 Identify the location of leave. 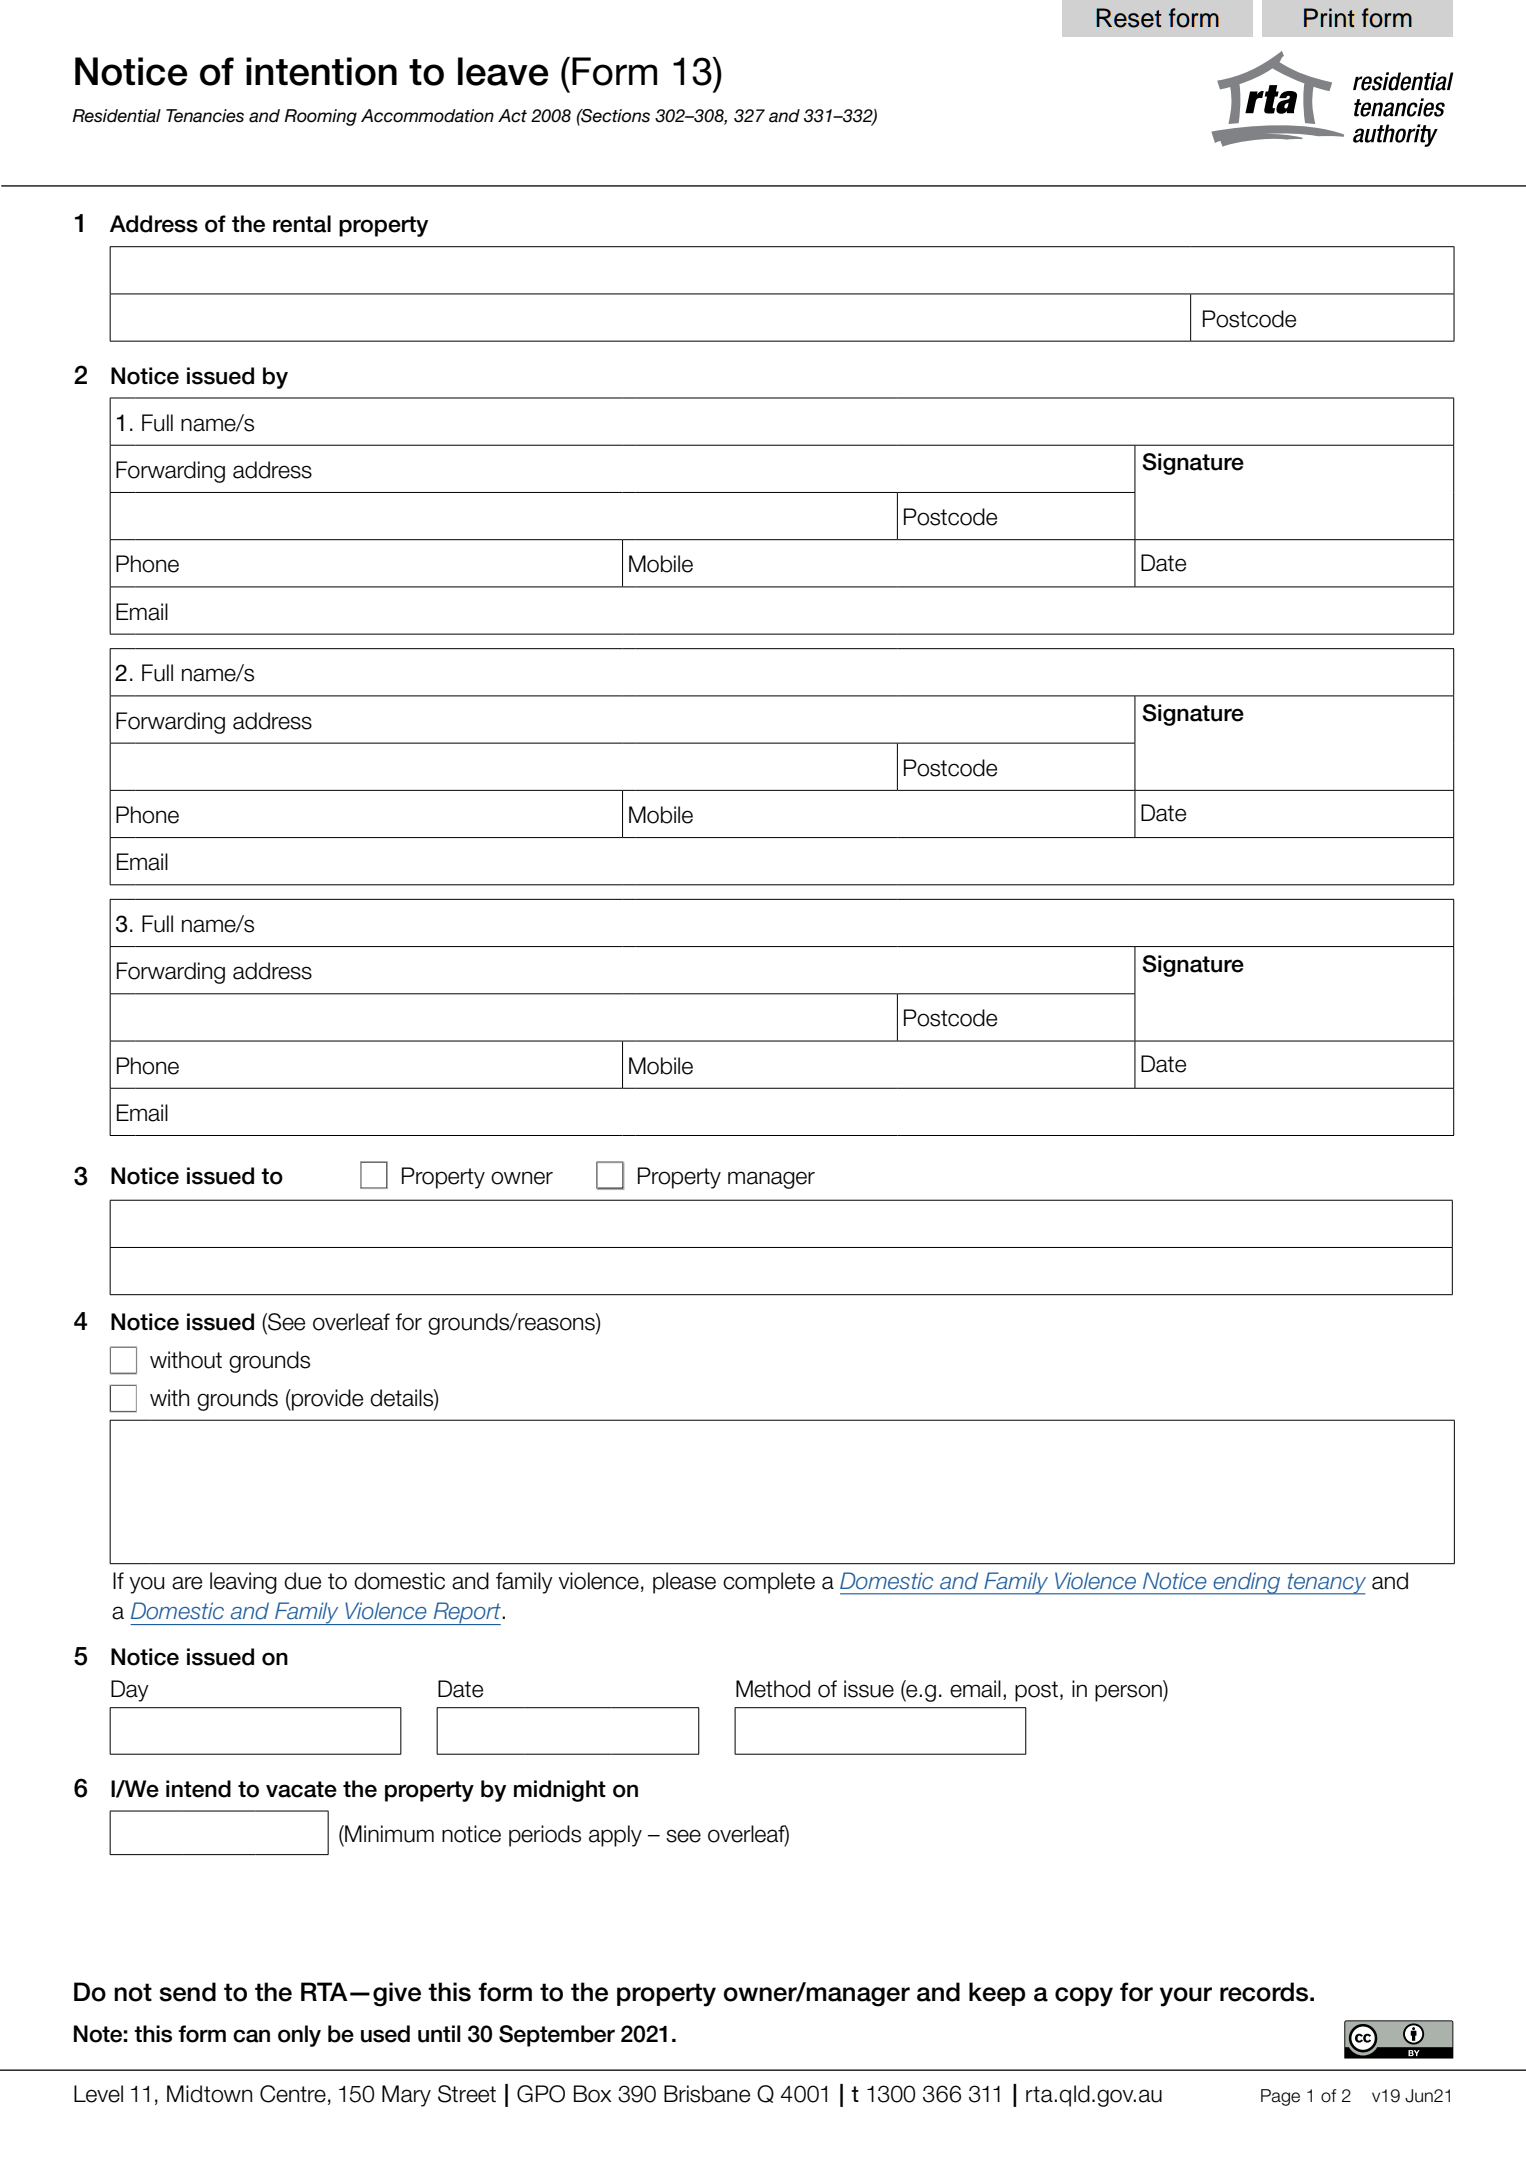
(503, 71).
